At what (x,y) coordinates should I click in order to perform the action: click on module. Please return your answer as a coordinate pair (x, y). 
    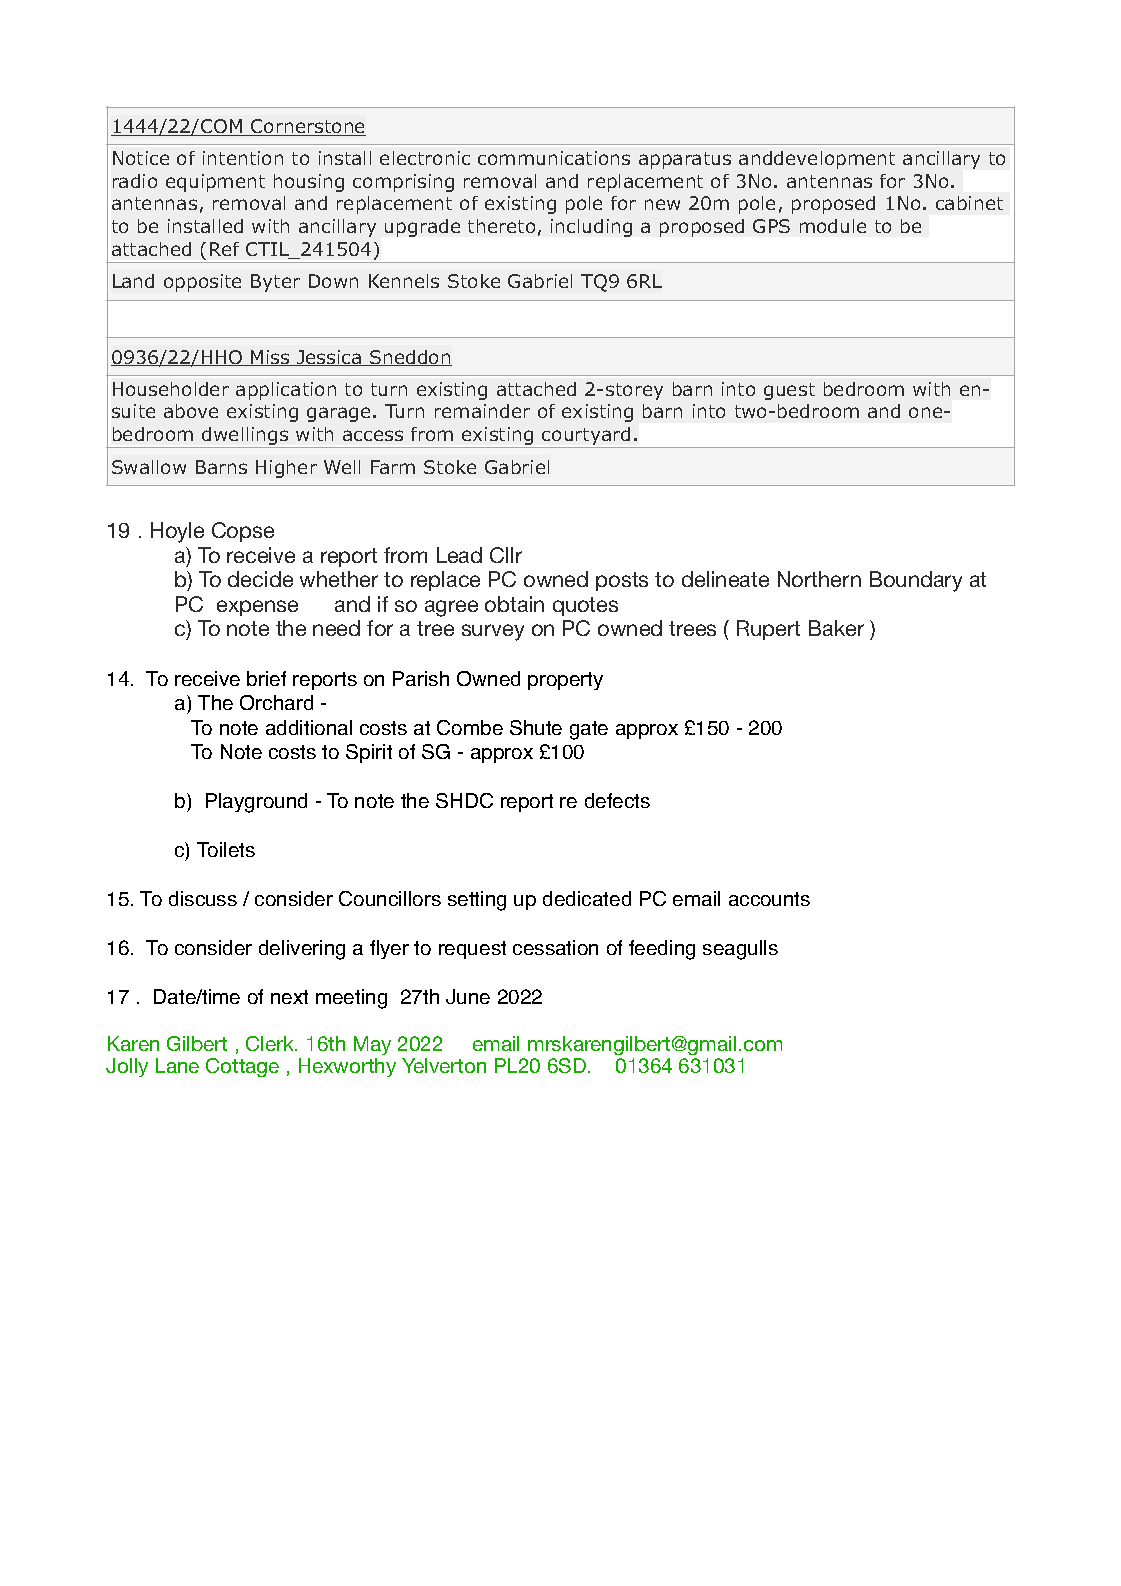
    Looking at the image, I should click on (833, 226).
